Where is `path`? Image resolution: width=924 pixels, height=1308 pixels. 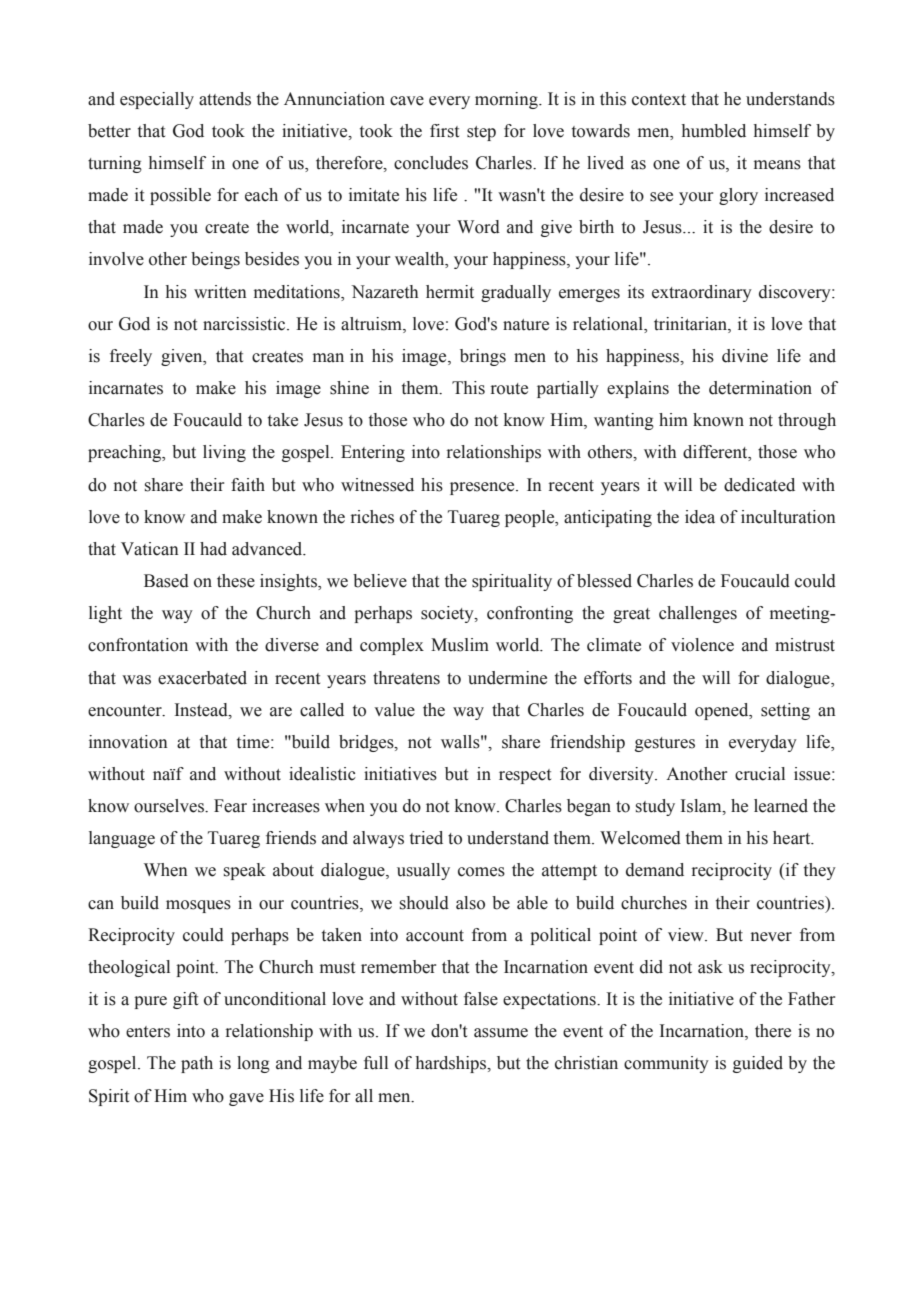
path is located at coordinates (197, 1064).
